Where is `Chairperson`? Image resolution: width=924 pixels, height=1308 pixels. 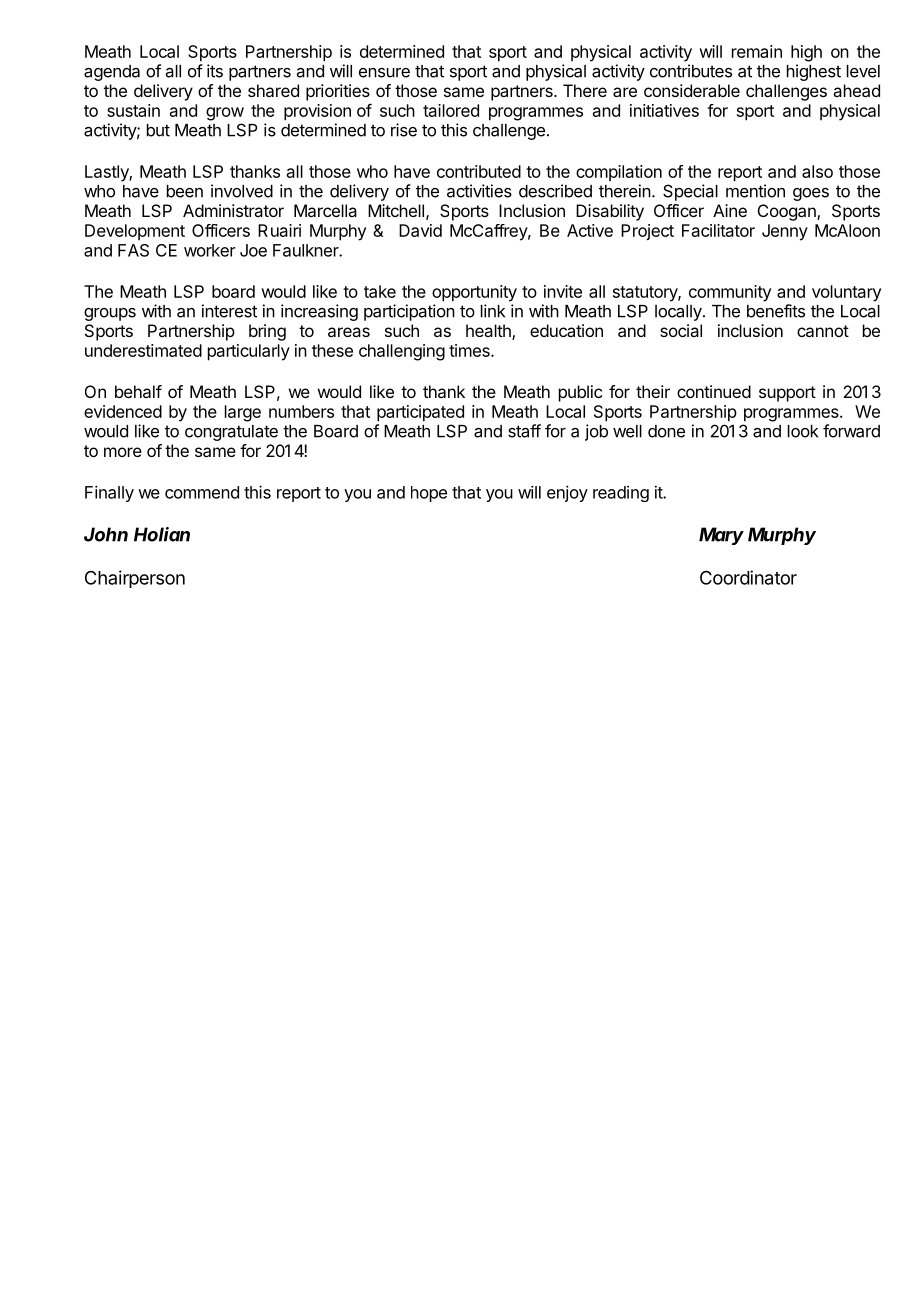
Chairperson is located at coordinates (135, 579).
